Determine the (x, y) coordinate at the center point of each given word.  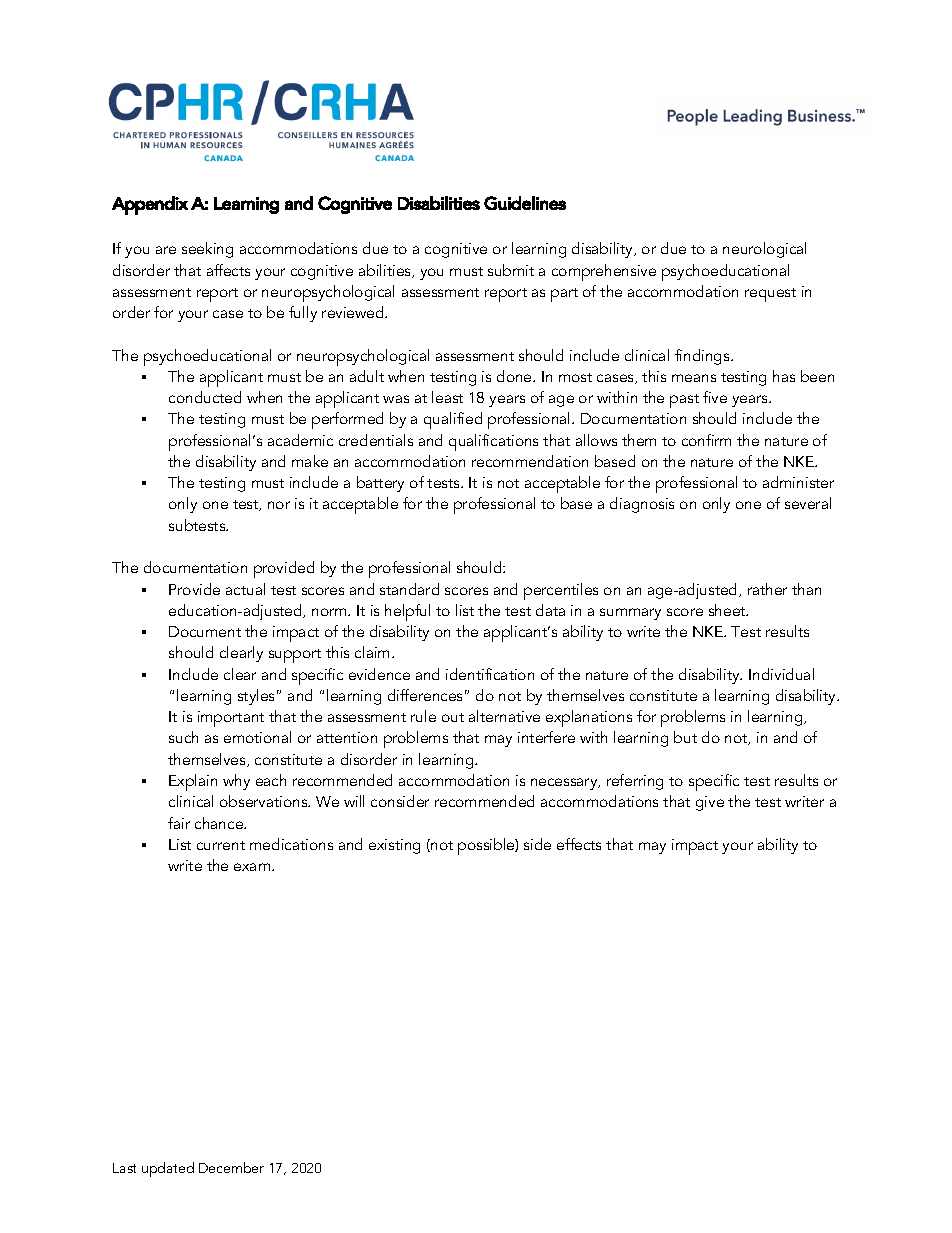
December (231, 1167)
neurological (764, 250)
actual (245, 589)
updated (168, 1169)
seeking (207, 250)
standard (409, 589)
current (221, 845)
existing (394, 846)
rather (767, 589)
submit (511, 270)
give (710, 803)
